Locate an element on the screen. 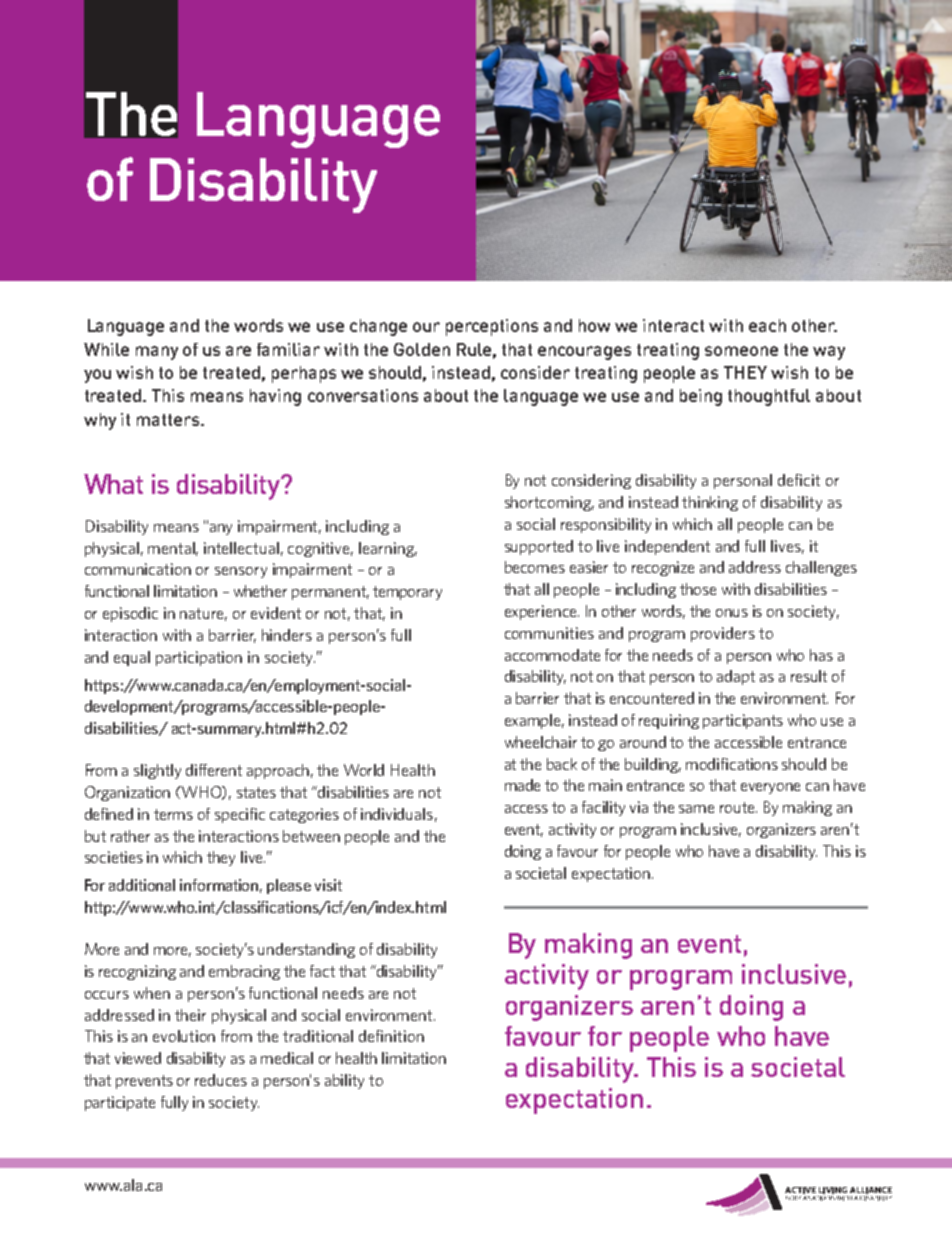  someone is located at coordinates (741, 351).
